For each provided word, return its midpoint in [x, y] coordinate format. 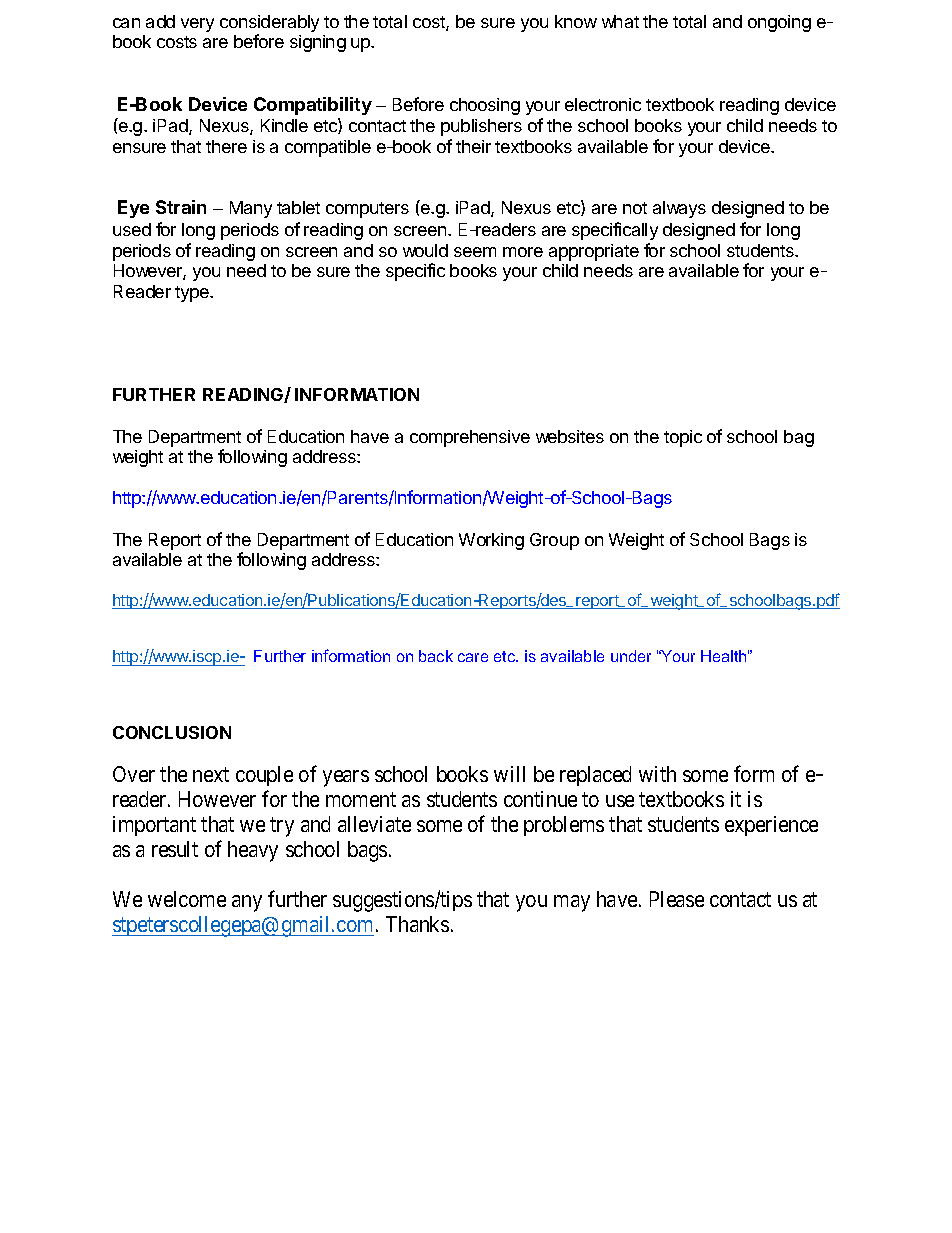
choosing [485, 106]
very [197, 25]
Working [491, 541]
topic [683, 438]
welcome [187, 899]
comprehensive [470, 438]
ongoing [779, 23]
